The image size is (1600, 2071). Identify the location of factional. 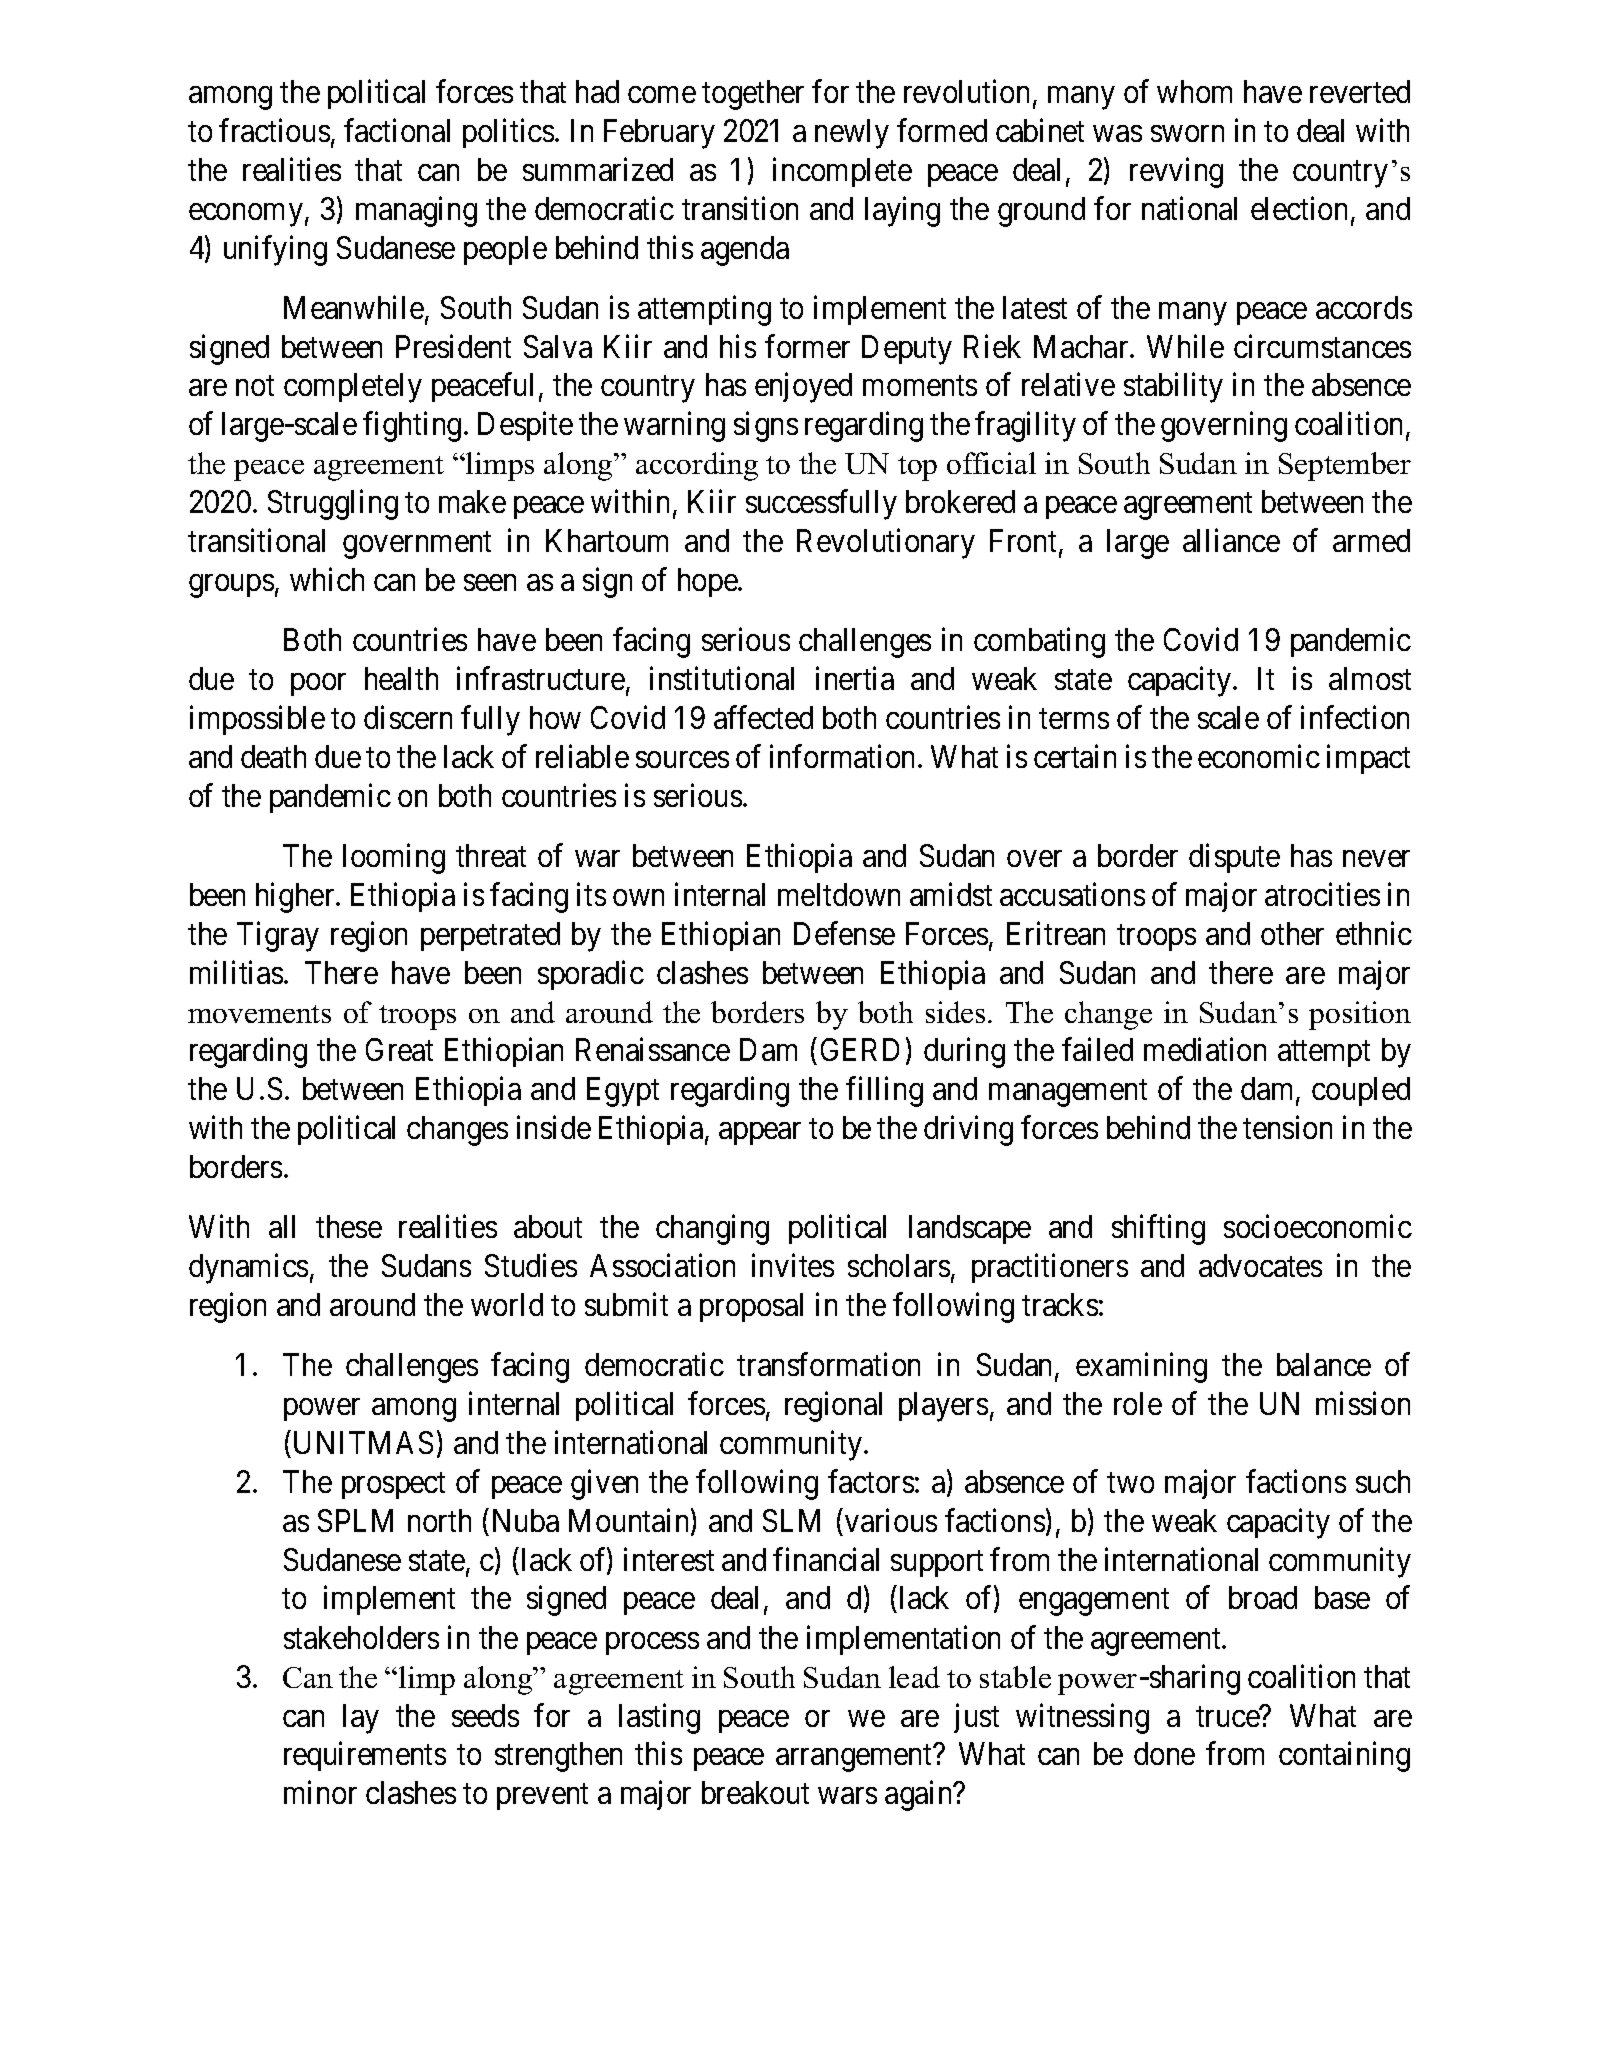
(397, 130).
